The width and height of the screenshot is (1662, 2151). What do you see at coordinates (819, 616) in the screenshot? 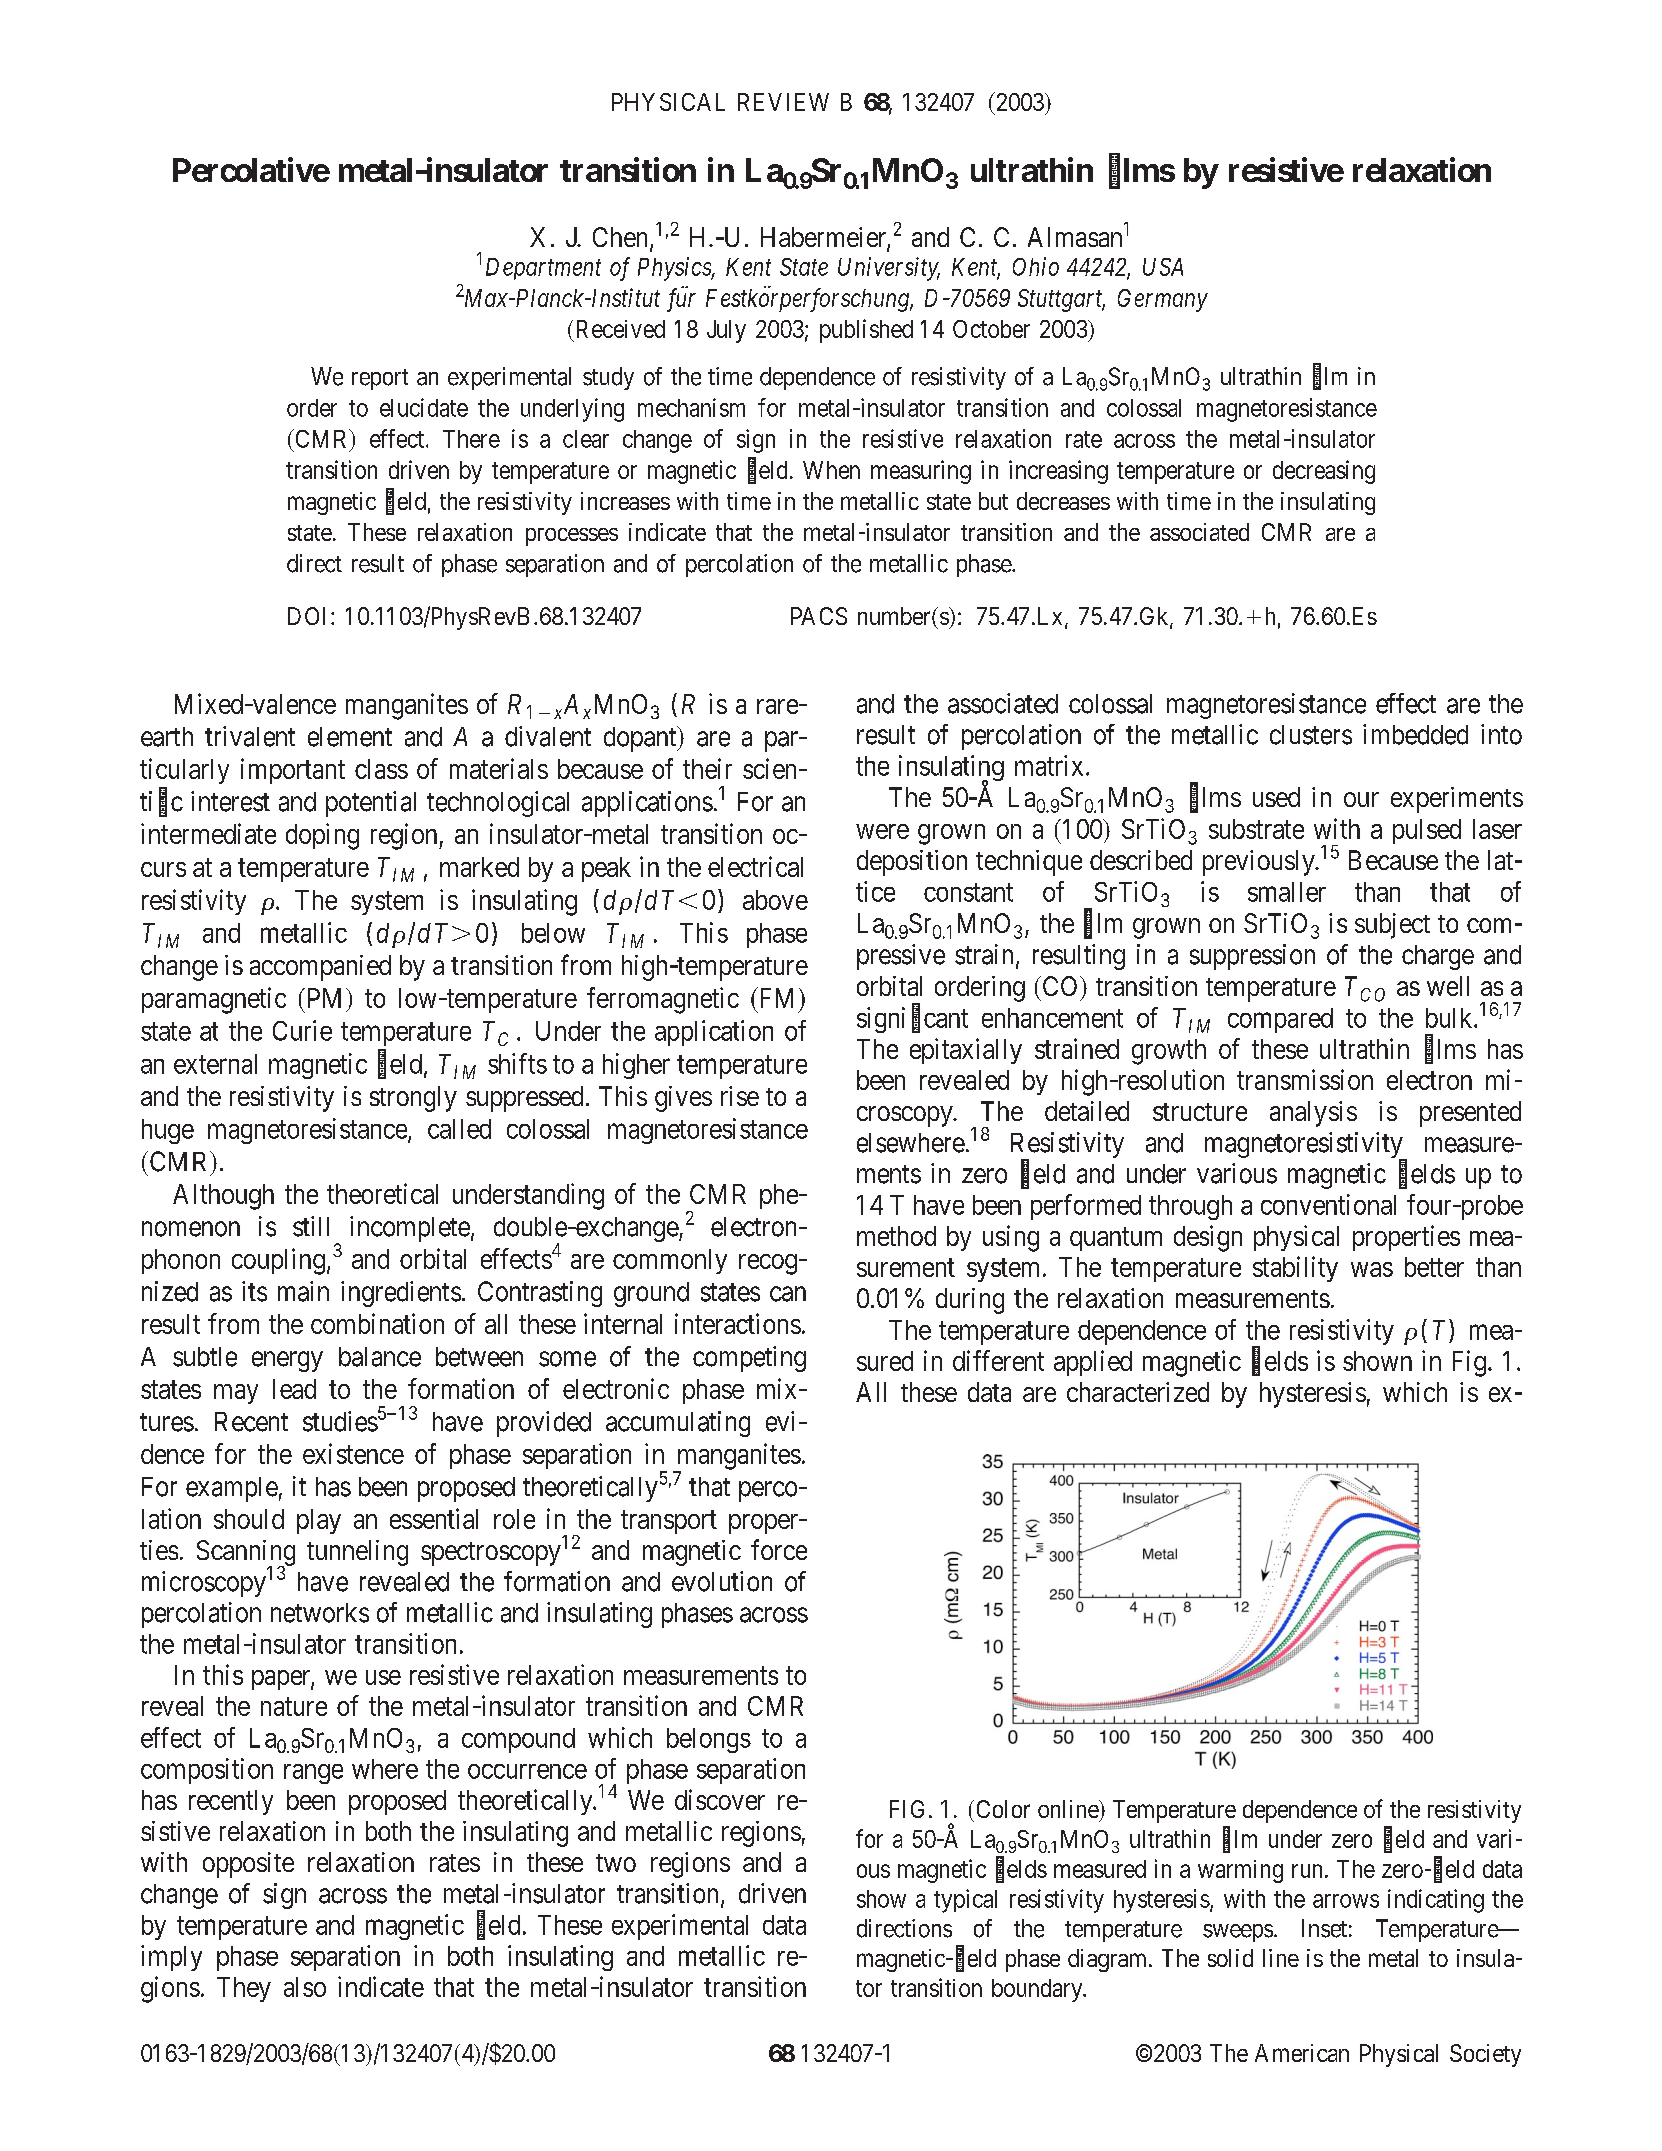
I see `PACS` at bounding box center [819, 616].
